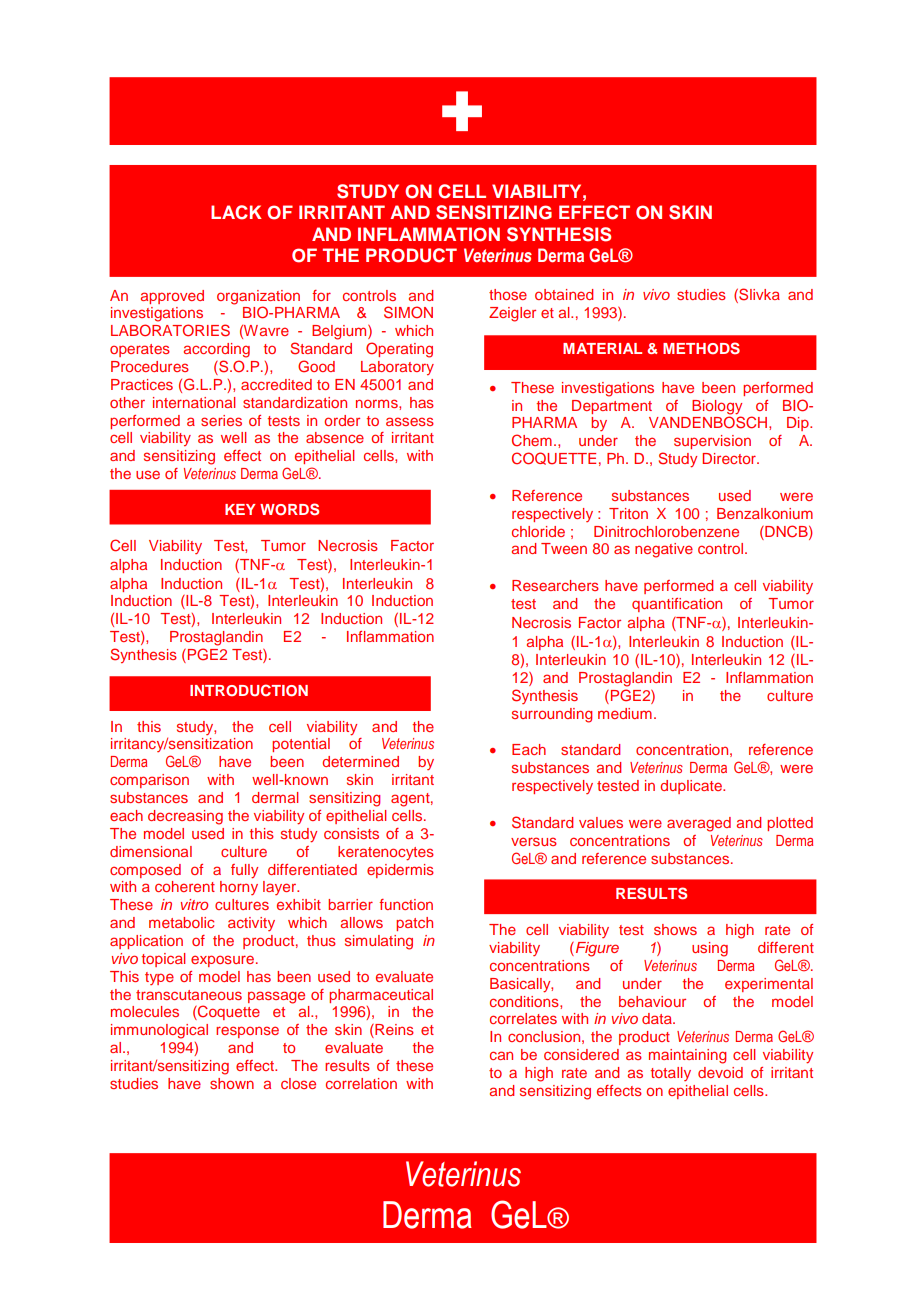 This image has height=1308, width=924. I want to click on METHODS, so click(701, 348).
